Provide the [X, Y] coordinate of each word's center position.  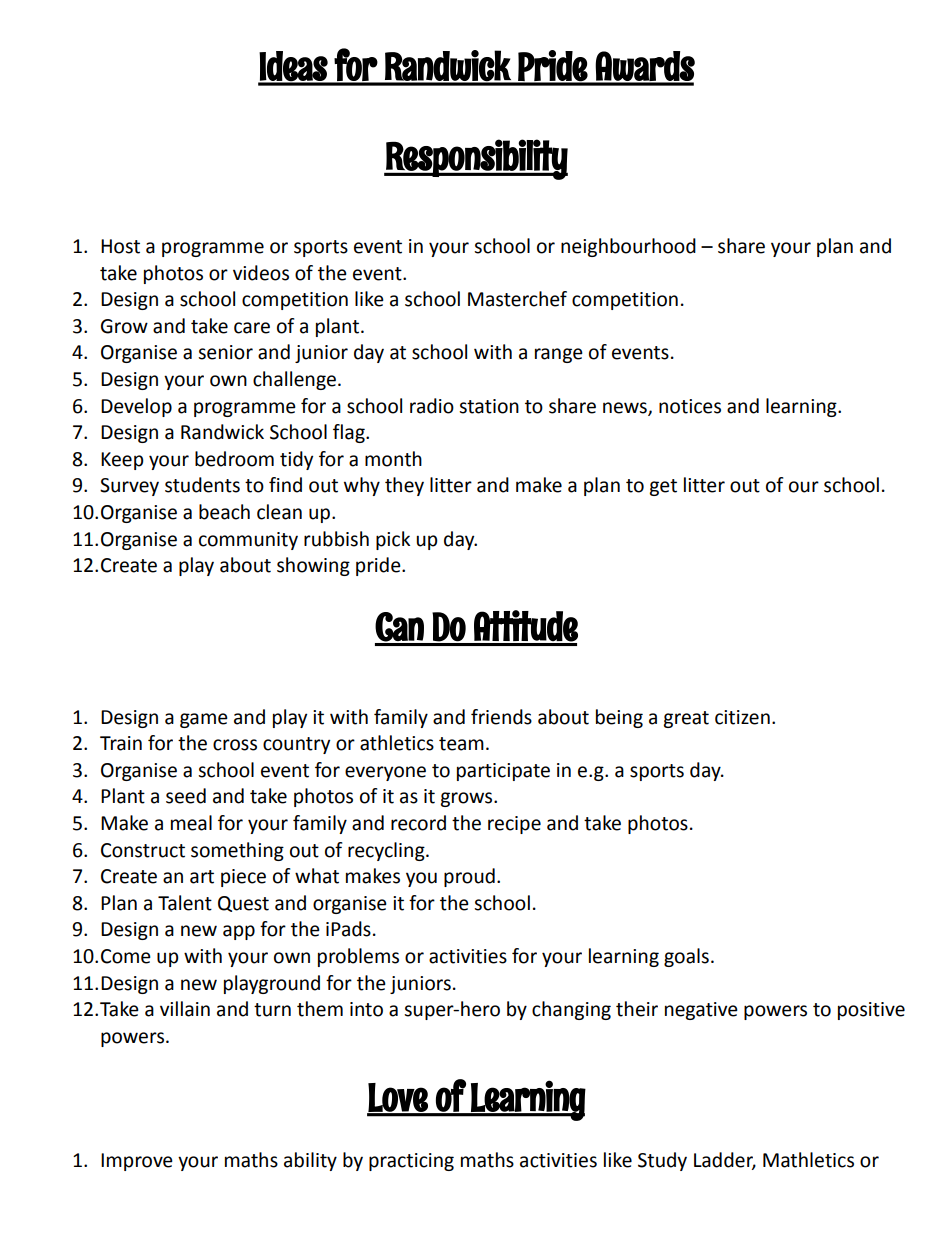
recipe [514, 825]
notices [690, 406]
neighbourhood [628, 247]
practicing [411, 1162]
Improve [137, 1162]
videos [261, 273]
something [237, 851]
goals [686, 957]
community [248, 541]
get [663, 487]
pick [393, 540]
